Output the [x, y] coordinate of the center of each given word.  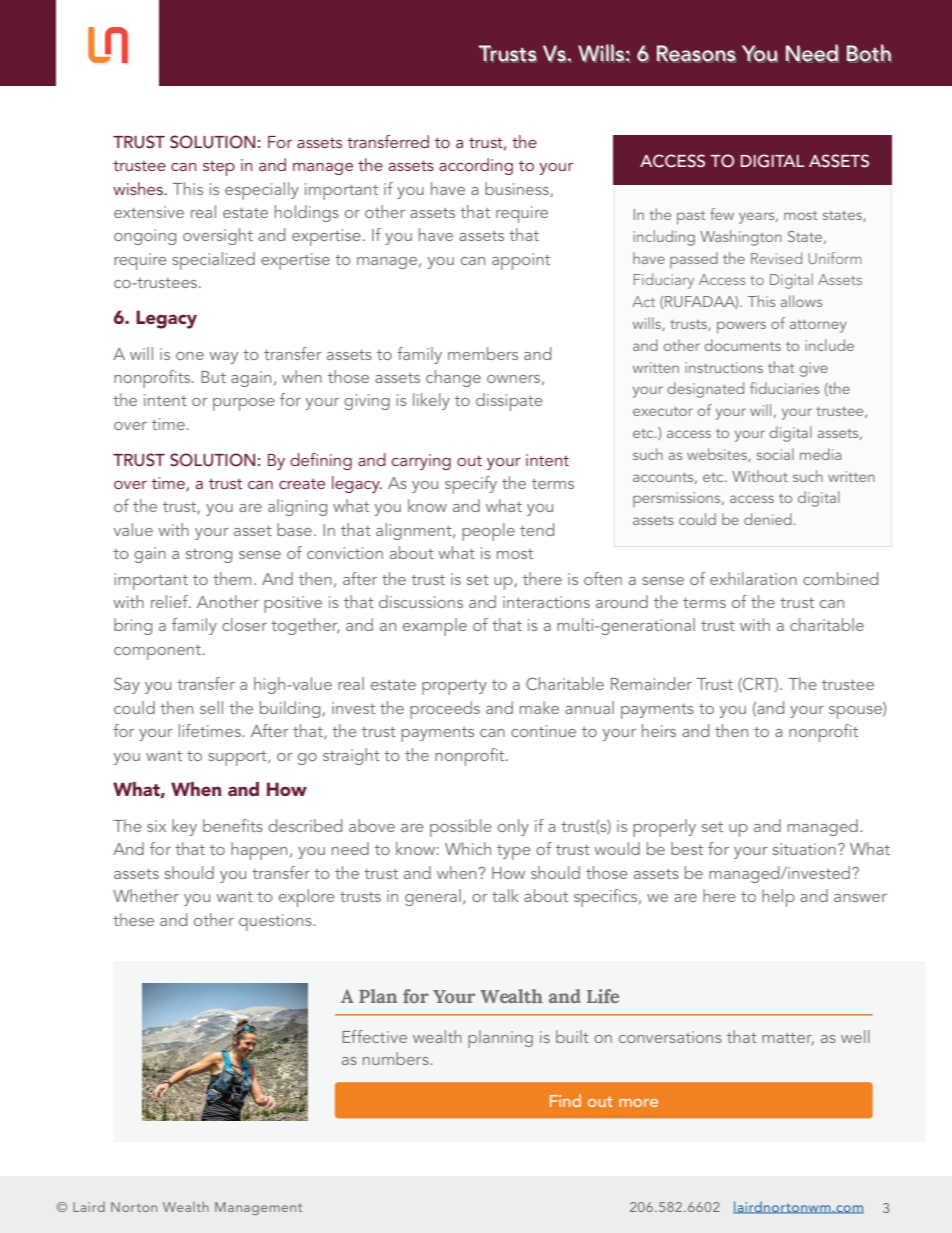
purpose [244, 404]
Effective [374, 1036]
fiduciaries [784, 388]
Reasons [696, 54]
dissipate [509, 402]
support [238, 758]
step [219, 168]
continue [543, 731]
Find [565, 1100]
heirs [659, 730]
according [476, 166]
